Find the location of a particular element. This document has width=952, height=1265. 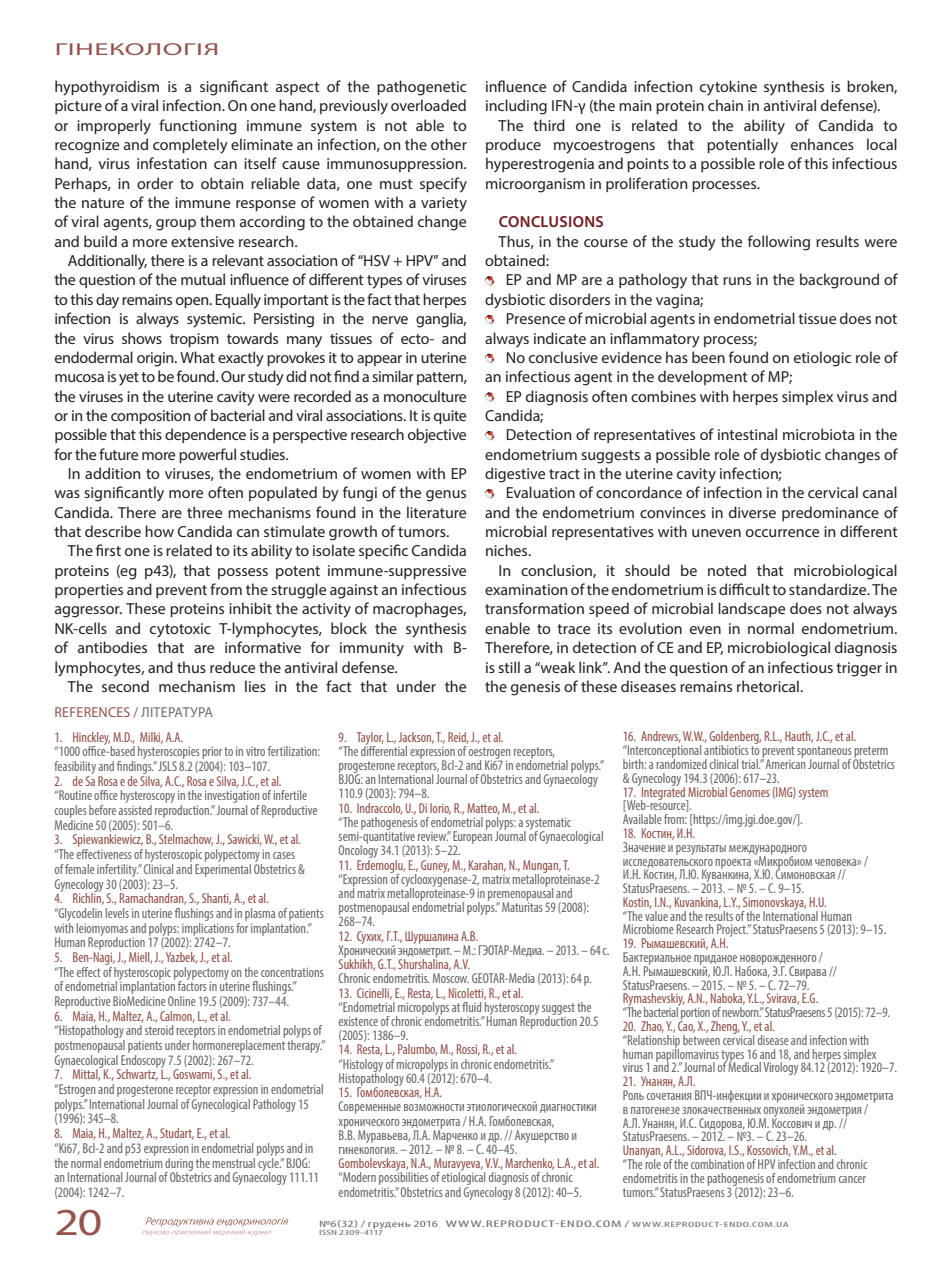

enhances is located at coordinates (822, 144).
